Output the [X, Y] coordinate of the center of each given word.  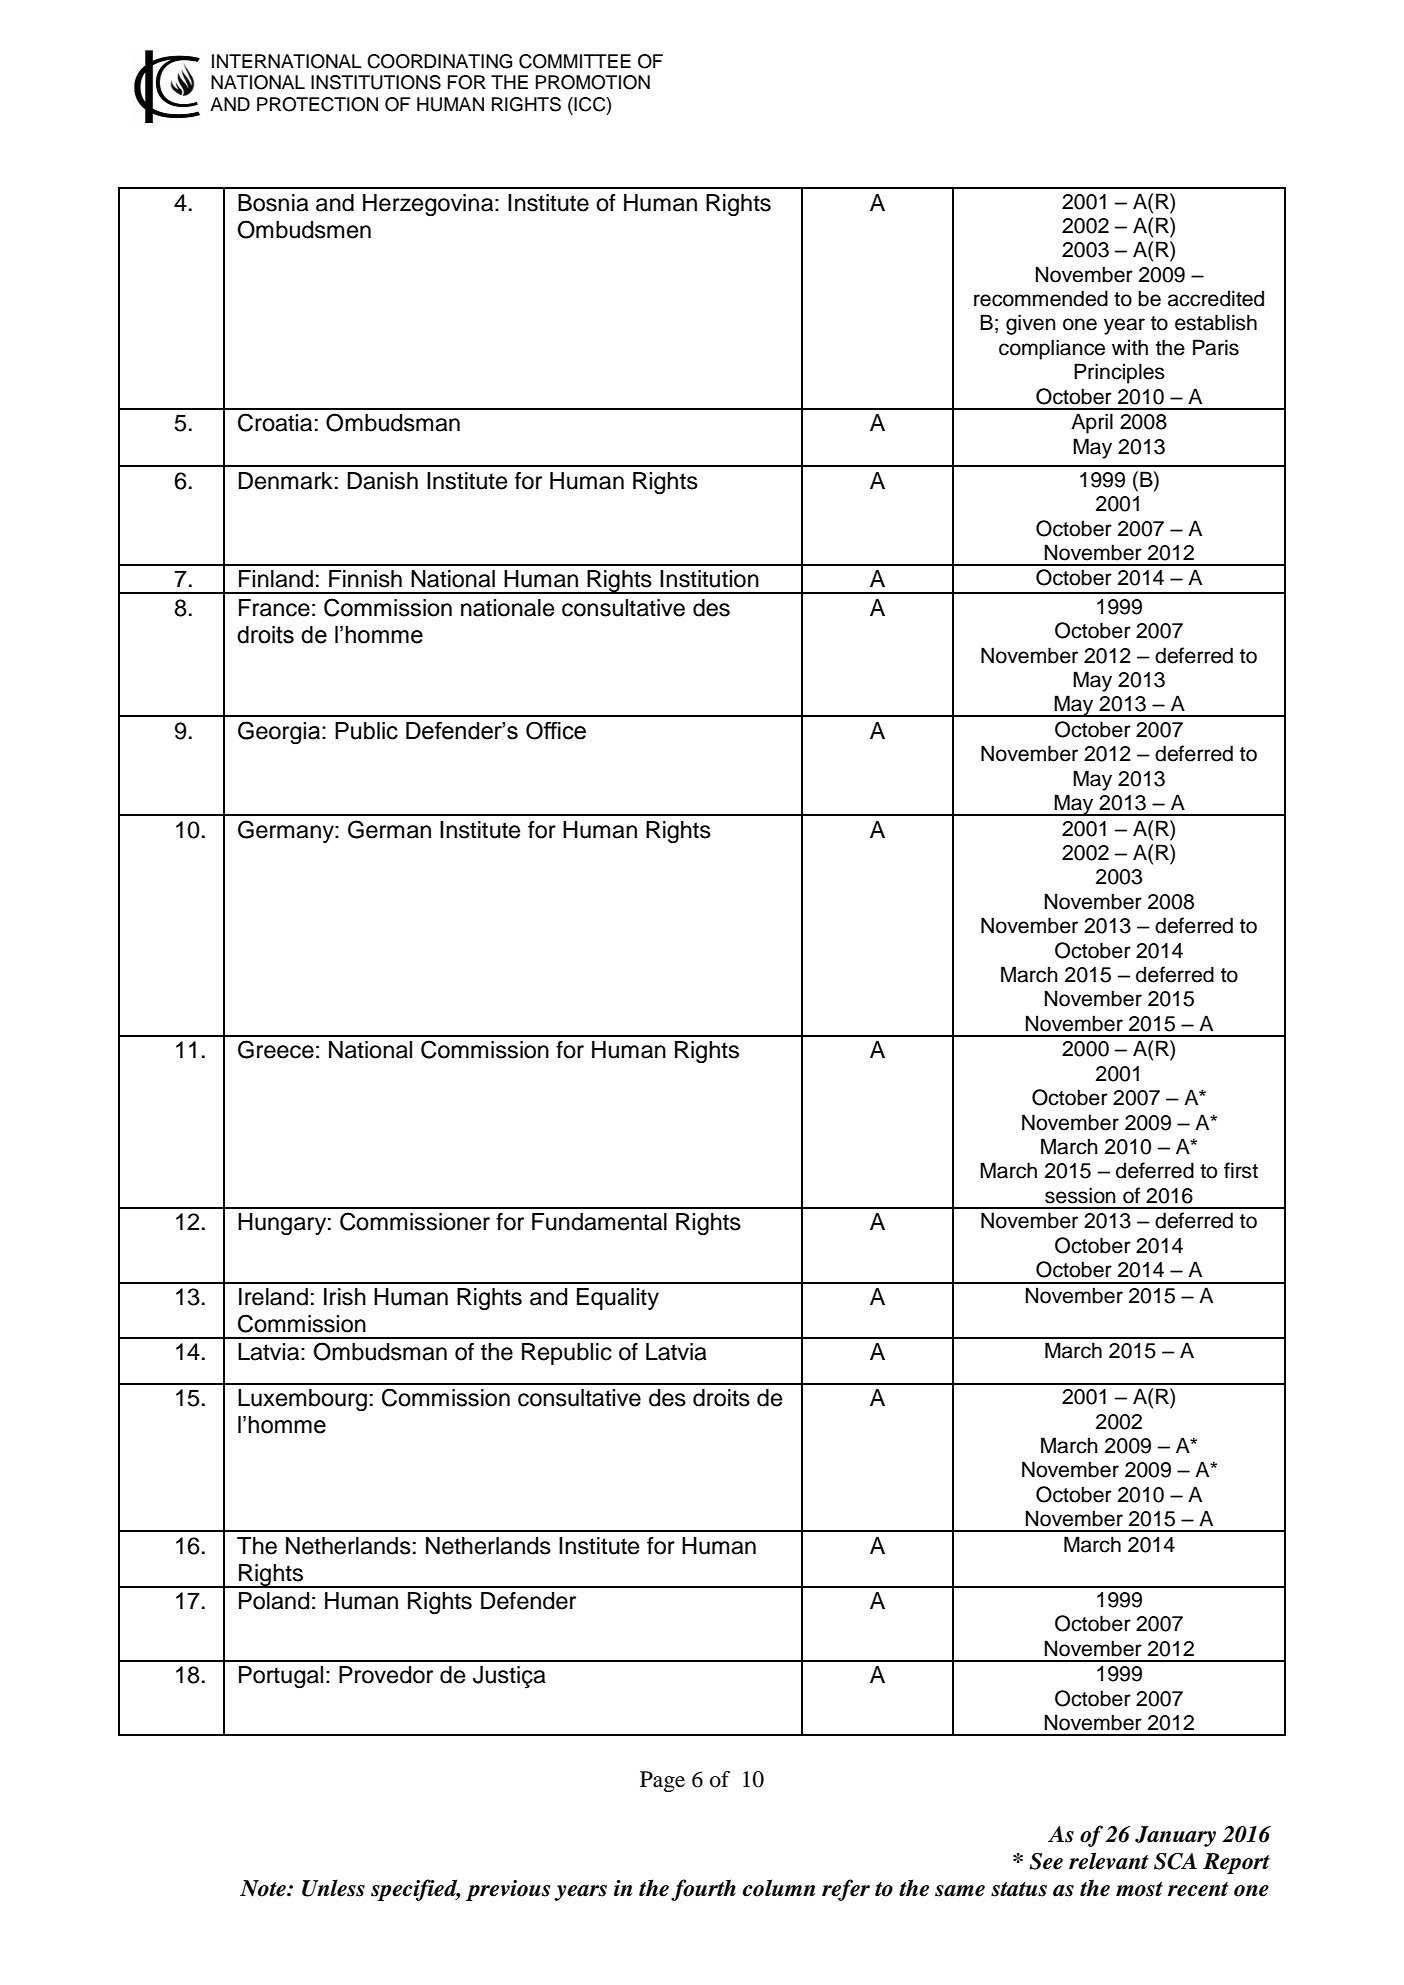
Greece [276, 1049]
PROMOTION [593, 82]
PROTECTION [317, 104]
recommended [1041, 298]
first [1241, 1170]
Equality [618, 1299]
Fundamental [599, 1222]
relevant [1108, 1861]
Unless [333, 1888]
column [778, 1888]
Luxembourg [302, 1400]
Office [556, 730]
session [1080, 1195]
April [1092, 423]
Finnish [365, 579]
